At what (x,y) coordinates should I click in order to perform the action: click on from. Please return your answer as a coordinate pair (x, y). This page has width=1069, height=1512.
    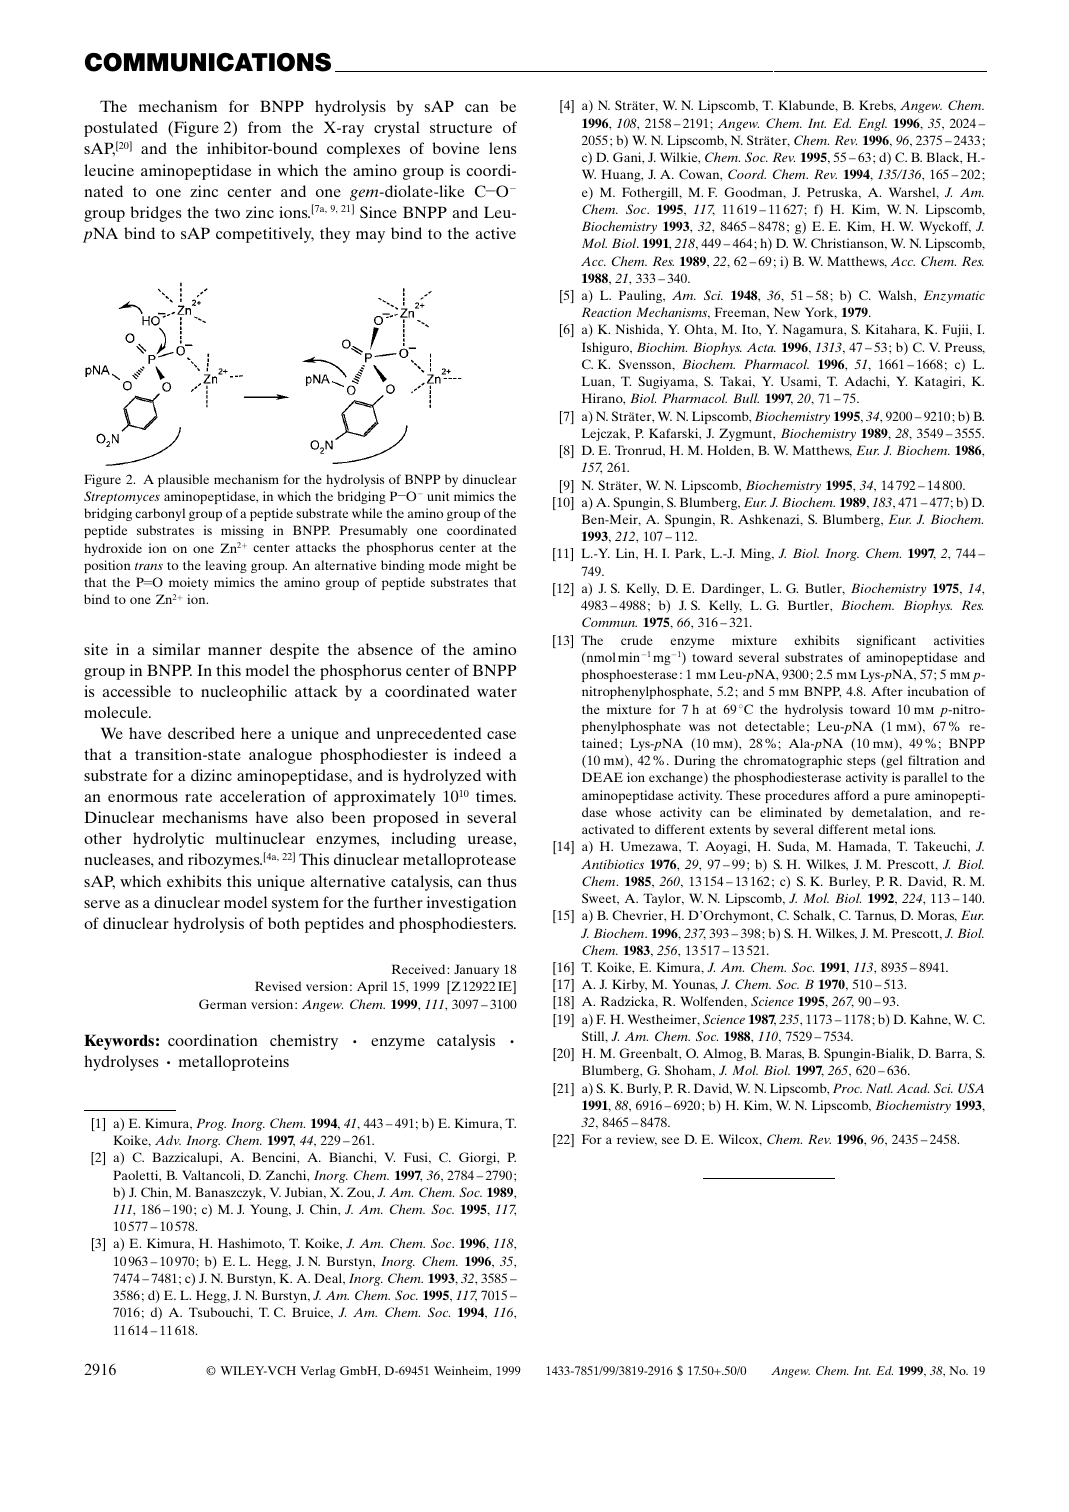
    Looking at the image, I should click on (264, 127).
